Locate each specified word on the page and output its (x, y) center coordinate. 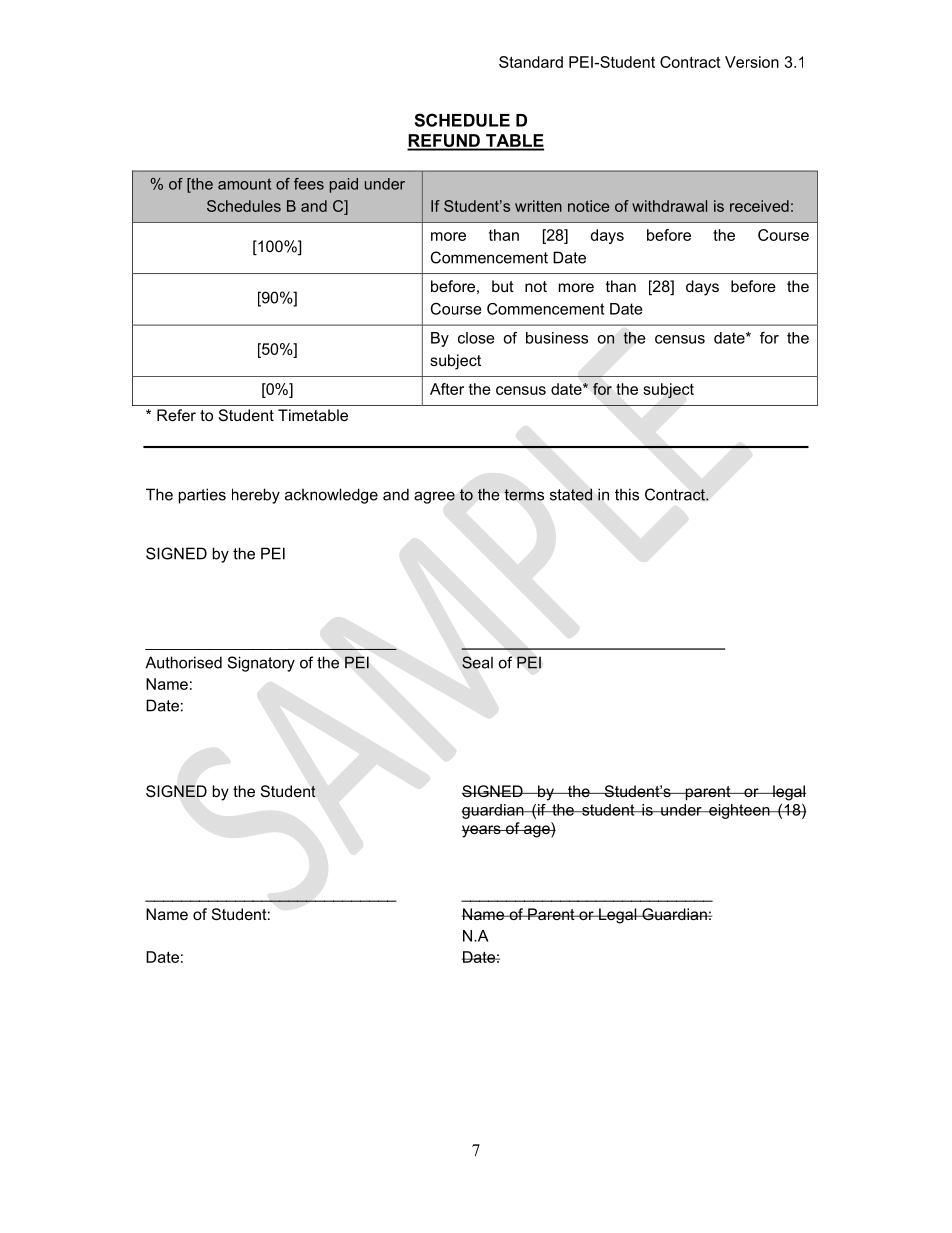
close (476, 338)
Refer (176, 415)
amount (244, 184)
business (557, 338)
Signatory (261, 664)
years (482, 831)
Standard (531, 62)
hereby (256, 496)
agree (434, 497)
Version (752, 62)
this (627, 494)
